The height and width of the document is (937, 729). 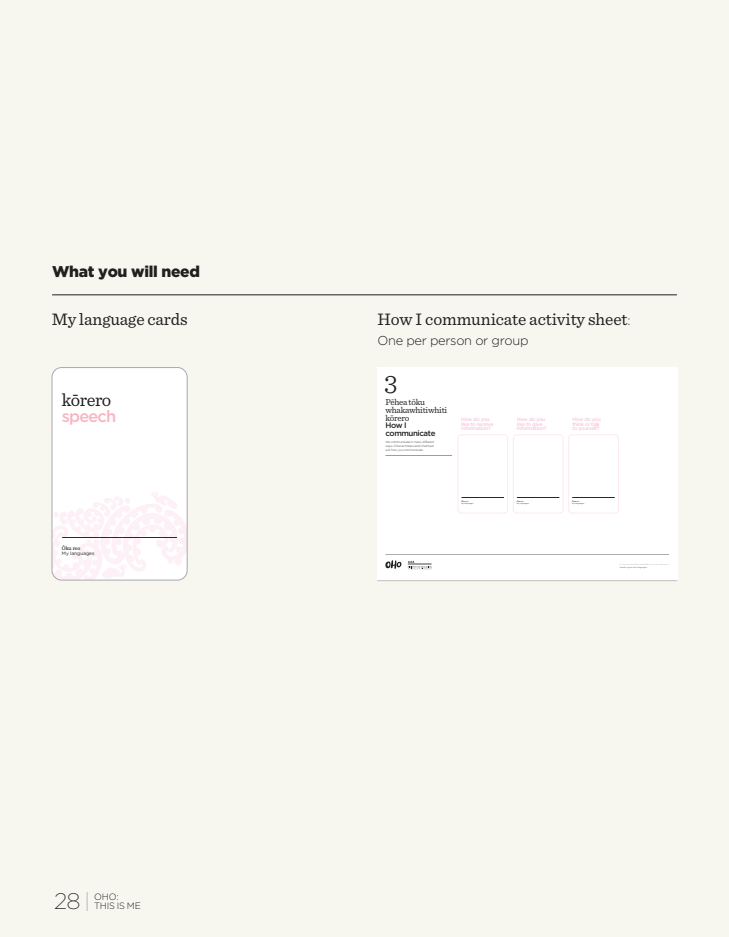 I want to click on best, so click(x=430, y=444).
